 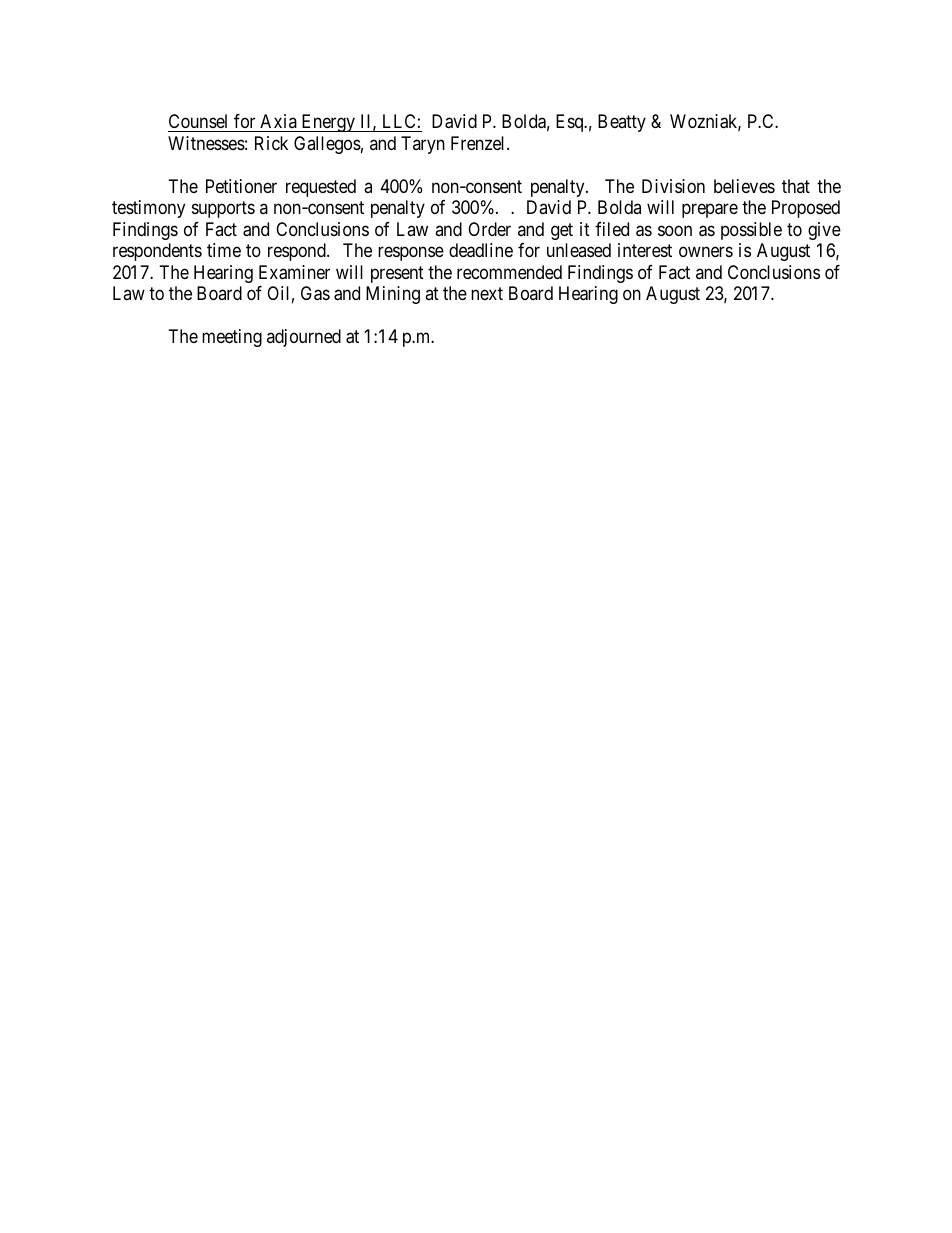 What do you see at coordinates (571, 123) in the image?
I see `Esq` at bounding box center [571, 123].
